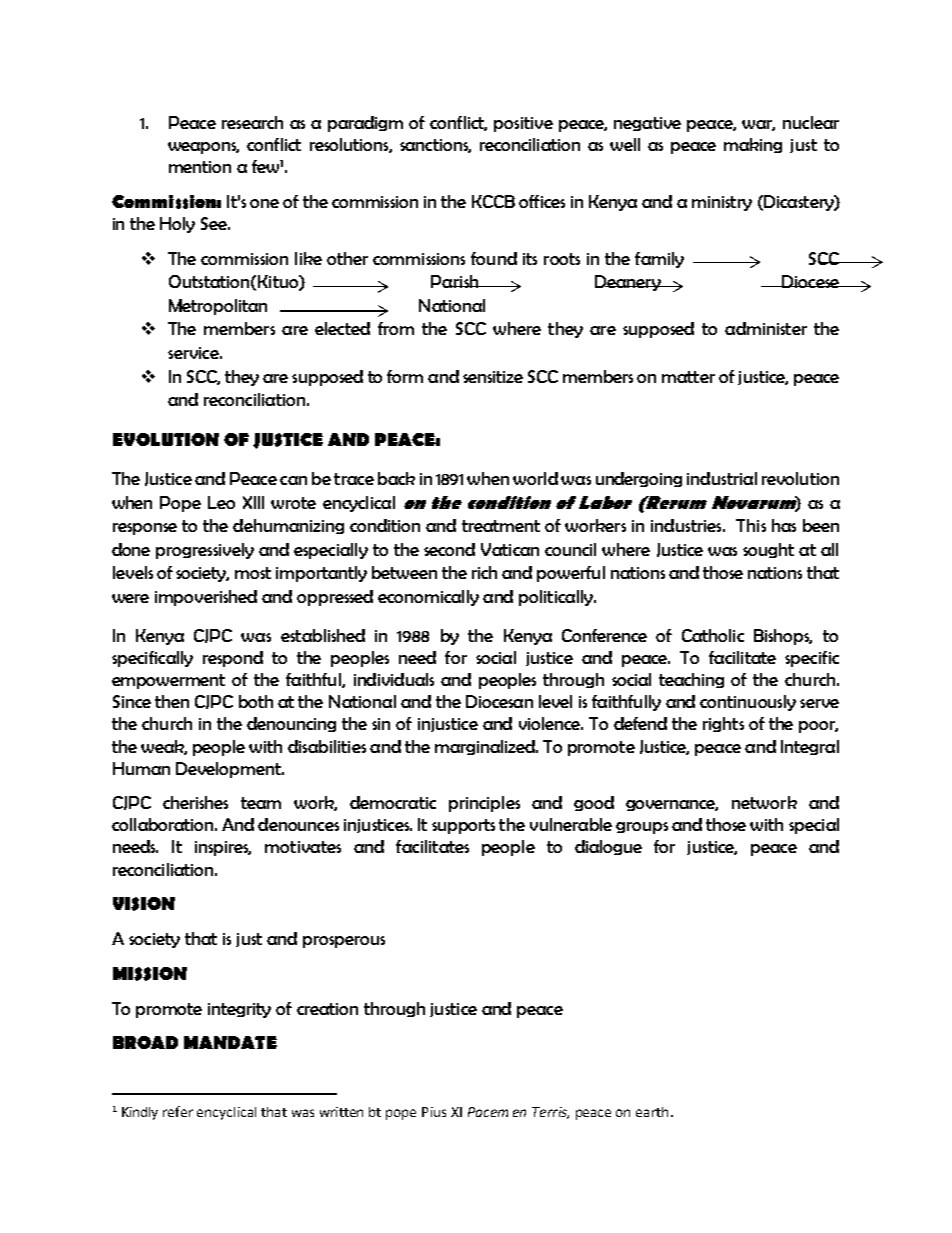  Describe the element at coordinates (486, 747) in the screenshot. I see `marginalized` at that location.
